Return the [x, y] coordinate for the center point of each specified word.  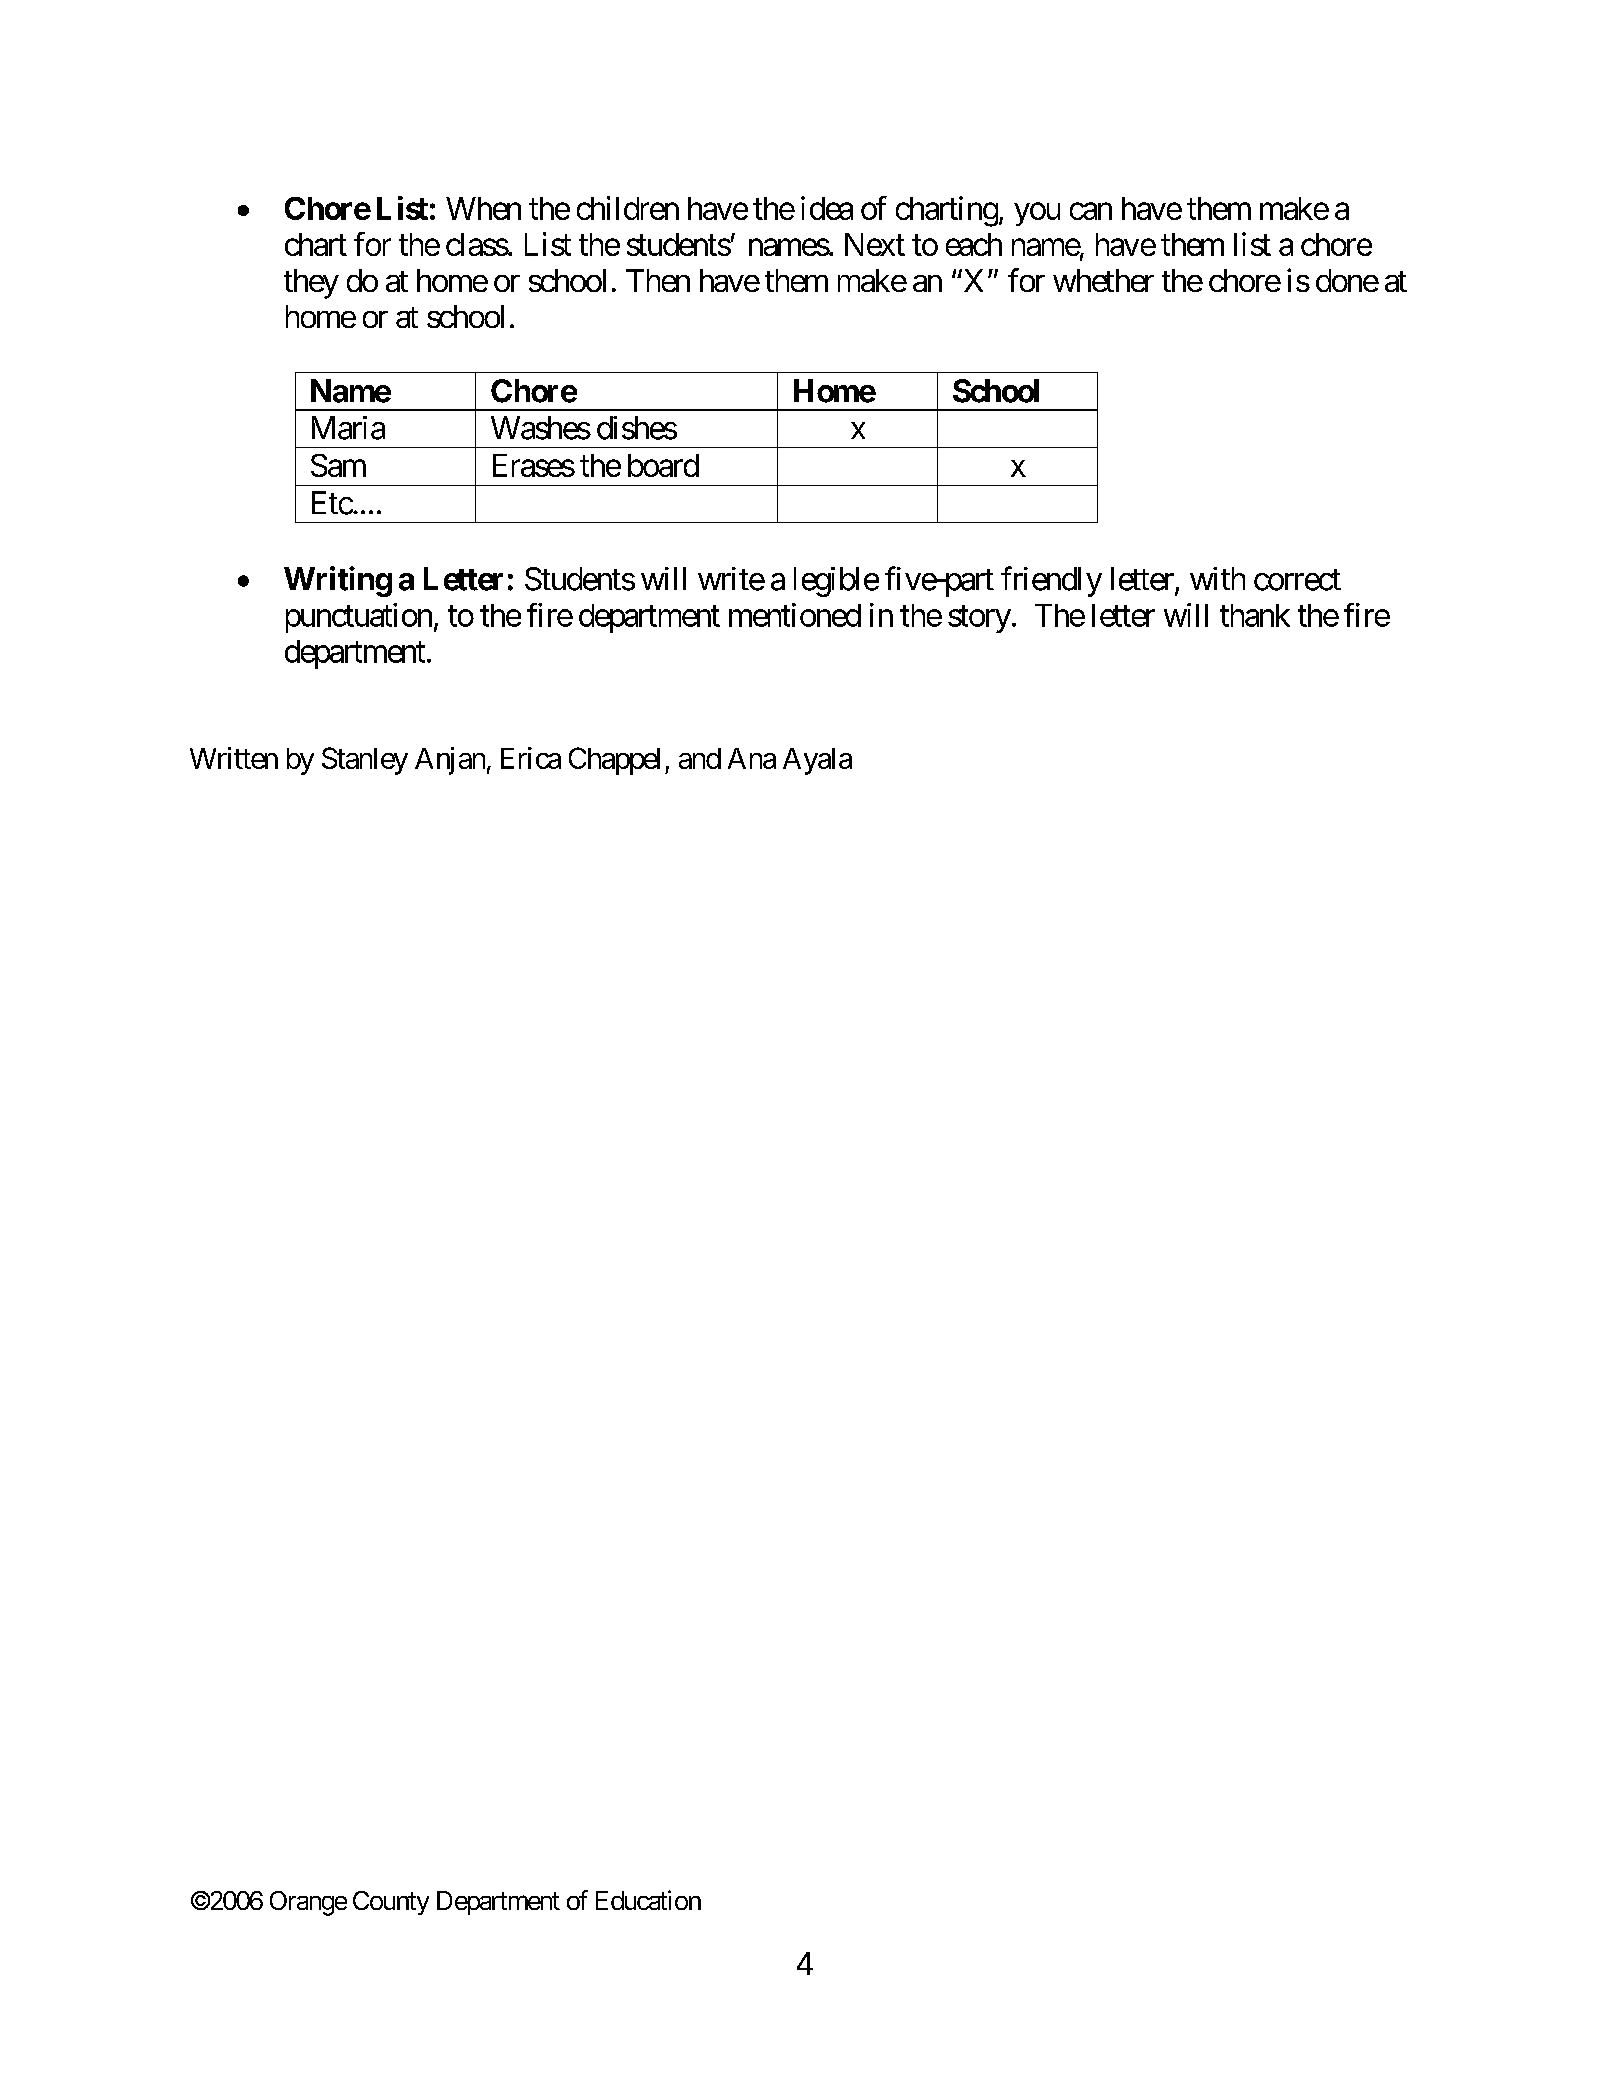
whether [1103, 280]
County [391, 1903]
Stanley [365, 761]
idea [827, 208]
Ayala [817, 761]
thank [1255, 615]
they [311, 284]
